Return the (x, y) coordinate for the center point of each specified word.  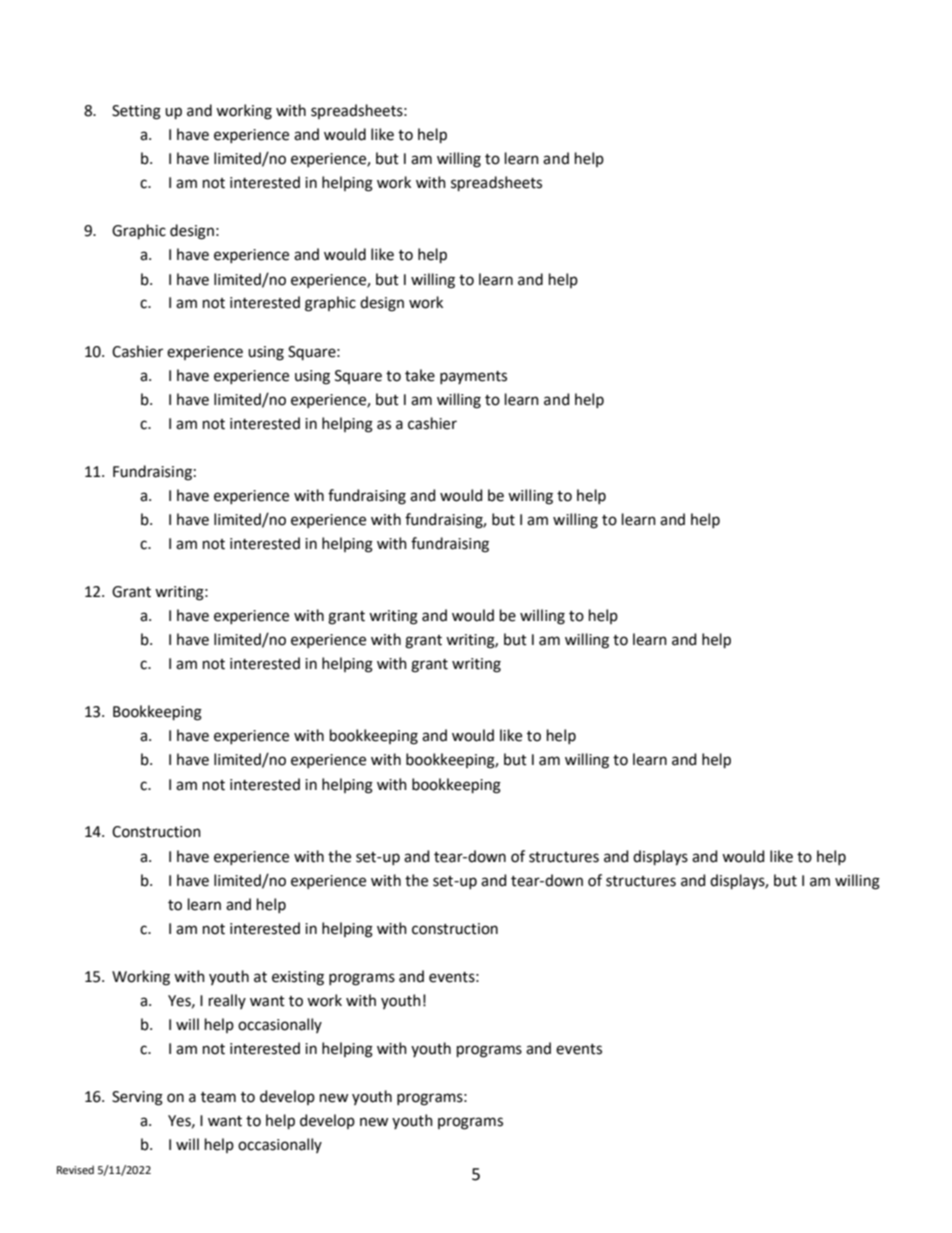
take (420, 375)
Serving (137, 1098)
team (218, 1097)
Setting (136, 112)
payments (473, 377)
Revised (75, 1169)
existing (298, 978)
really (227, 1001)
